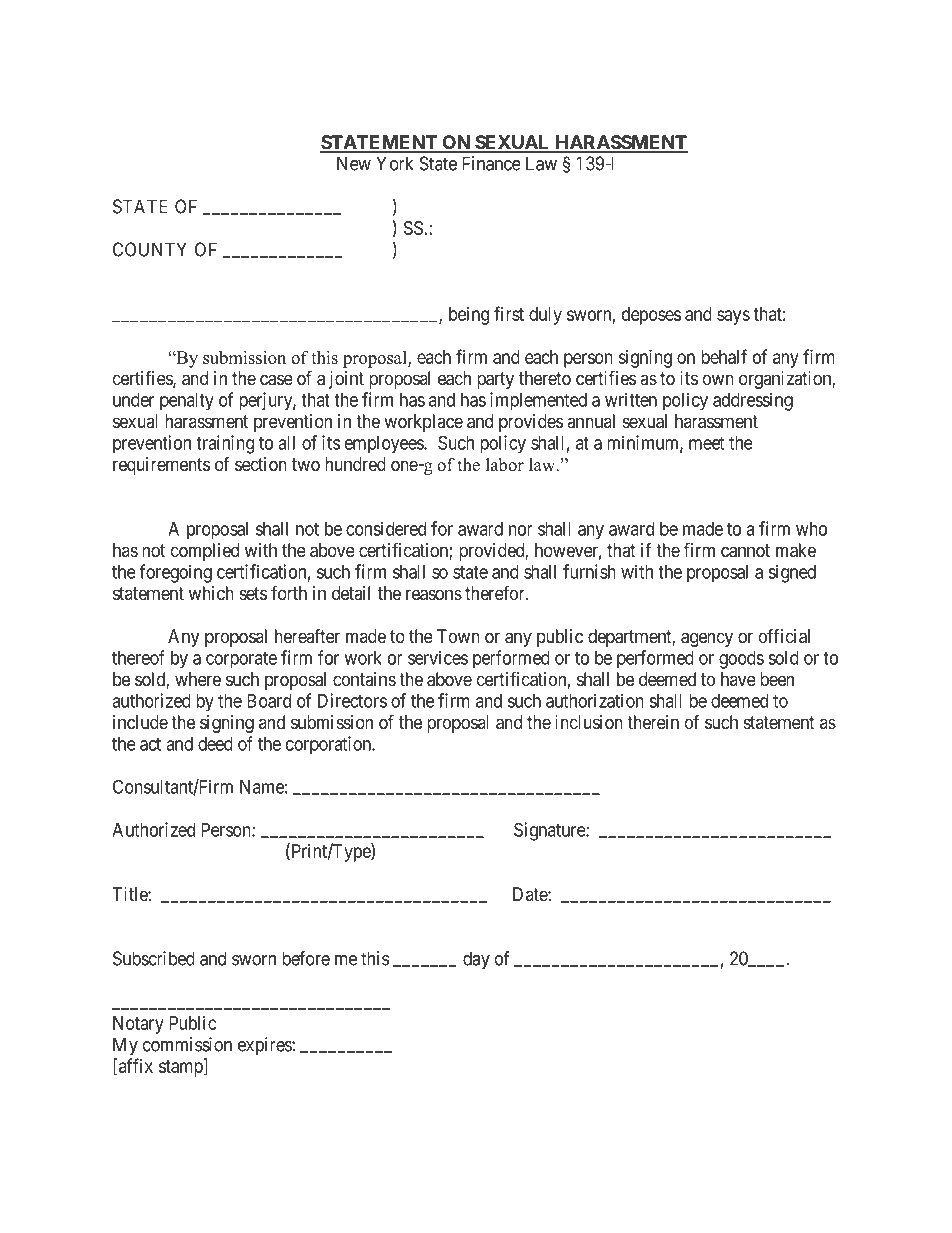  I want to click on inclusion, so click(589, 722).
